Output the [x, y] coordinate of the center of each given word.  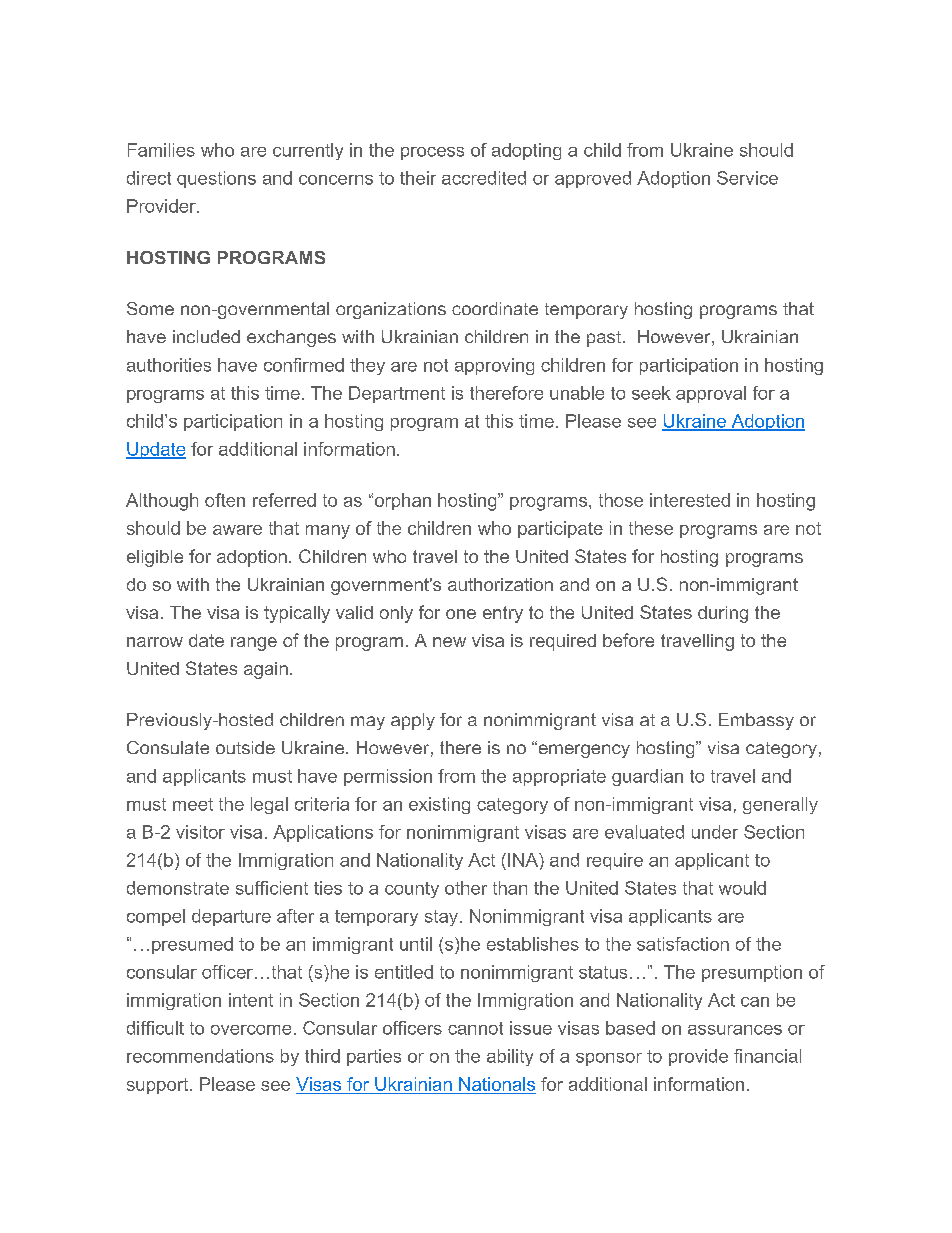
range [254, 644]
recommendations [200, 1056]
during [723, 614]
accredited [484, 178]
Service [747, 178]
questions [216, 179]
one [461, 614]
